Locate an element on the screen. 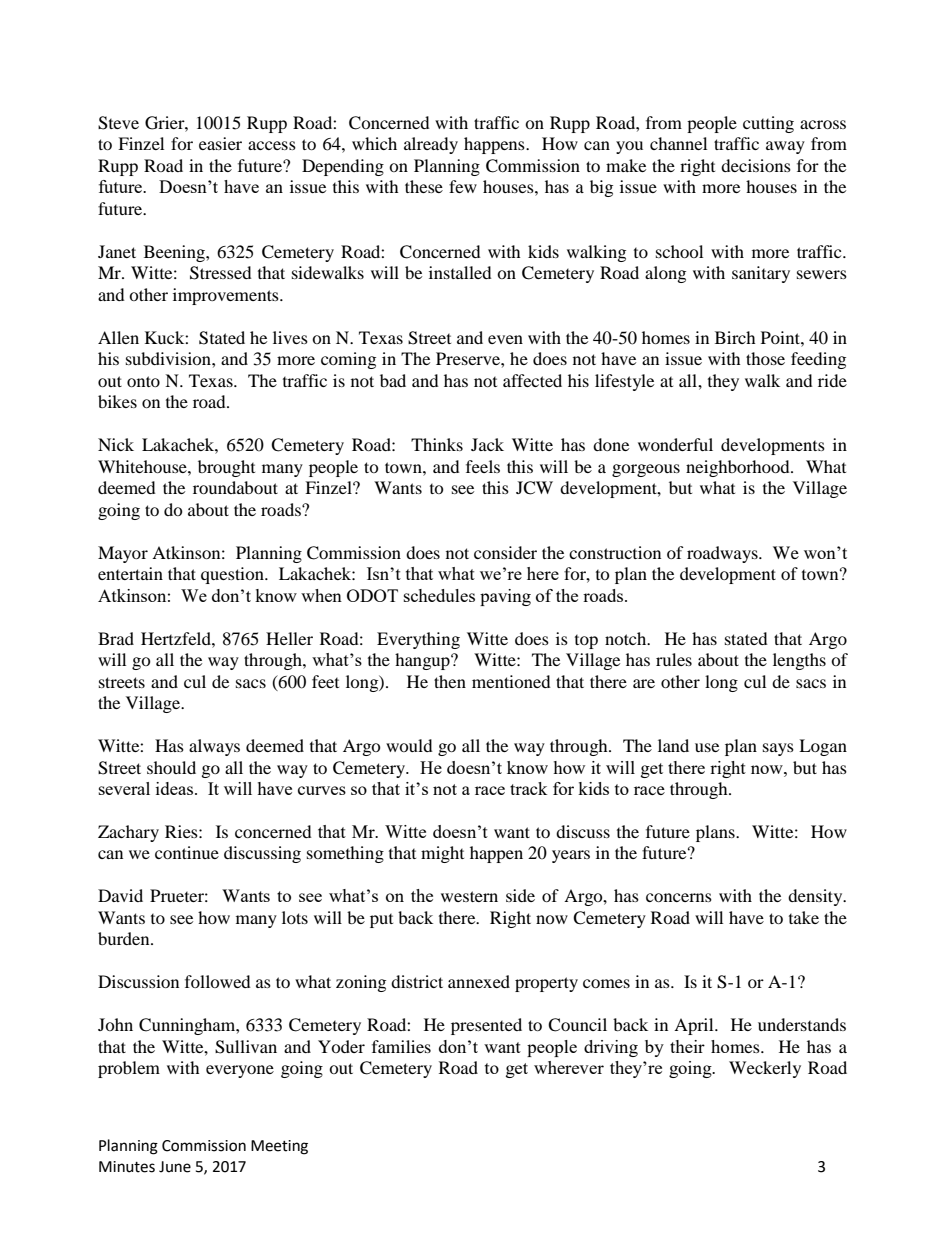  easier is located at coordinates (220, 143).
